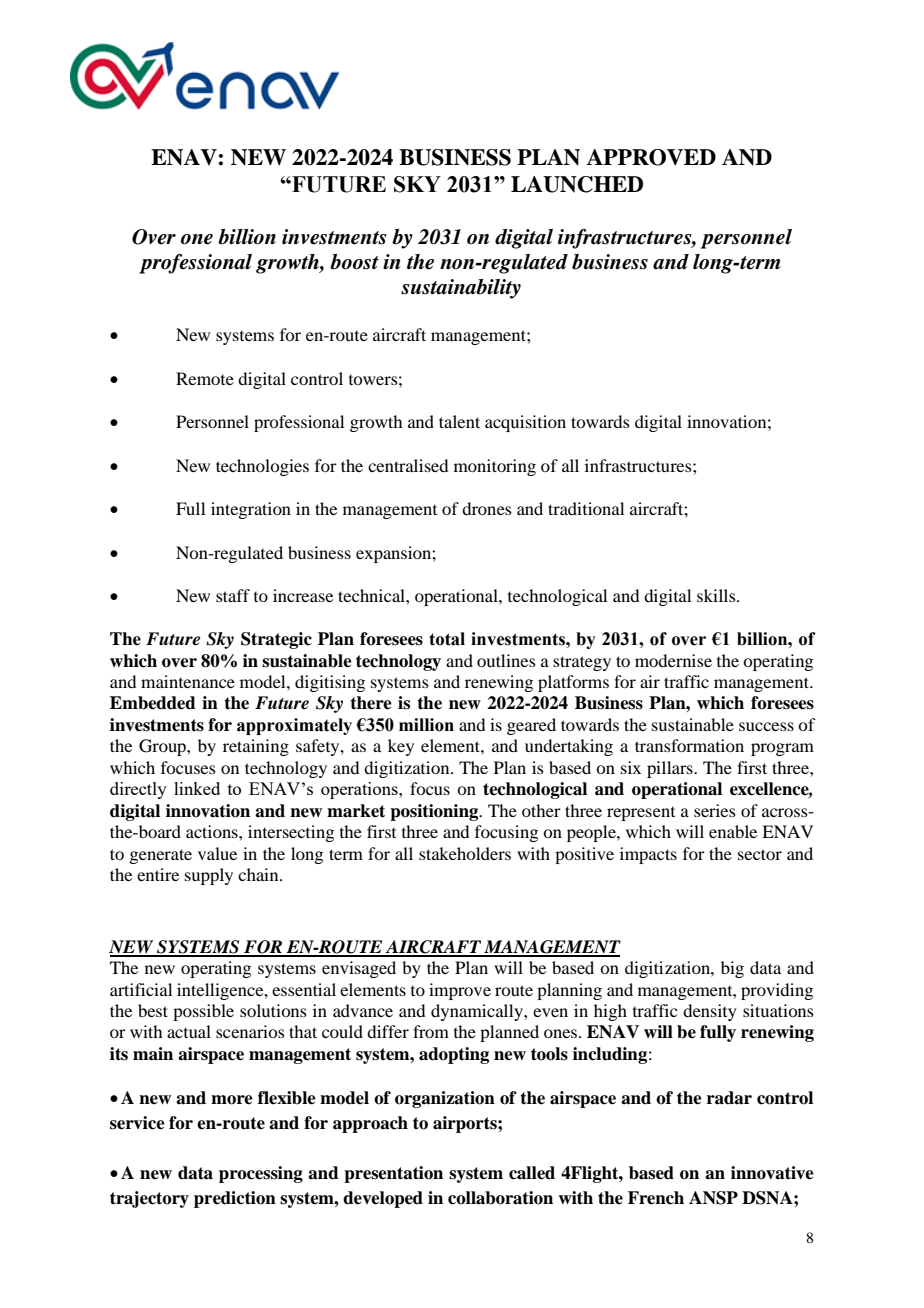 The width and height of the document is (924, 1308). What do you see at coordinates (656, 1198) in the document?
I see `French` at bounding box center [656, 1198].
